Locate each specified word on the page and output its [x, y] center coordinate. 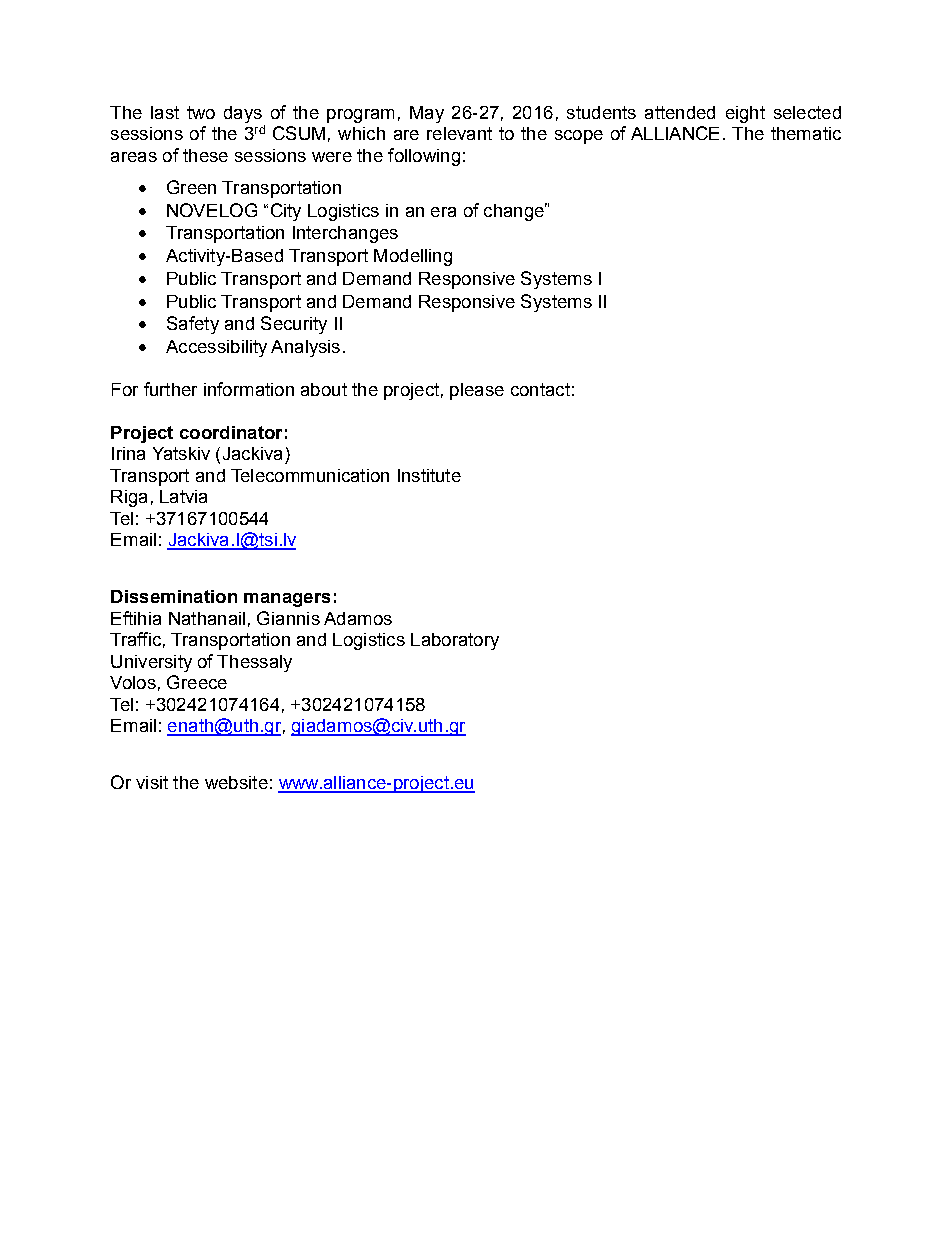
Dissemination [174, 596]
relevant [459, 133]
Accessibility [216, 348]
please [477, 391]
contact [540, 389]
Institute [429, 475]
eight [745, 114]
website [236, 782]
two [201, 112]
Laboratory [455, 641]
